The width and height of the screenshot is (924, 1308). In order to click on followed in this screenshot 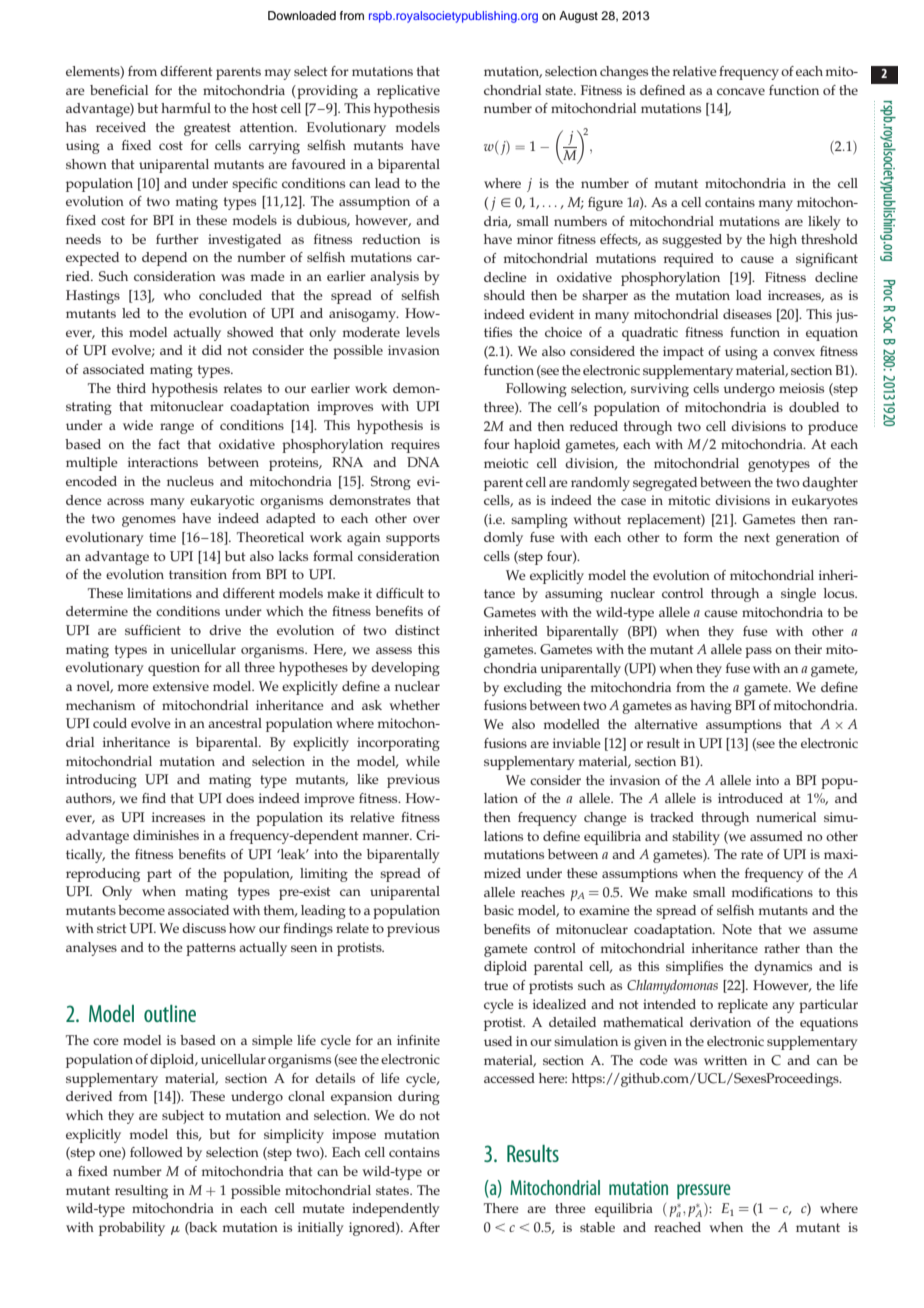, I will do `click(156, 1152)`.
